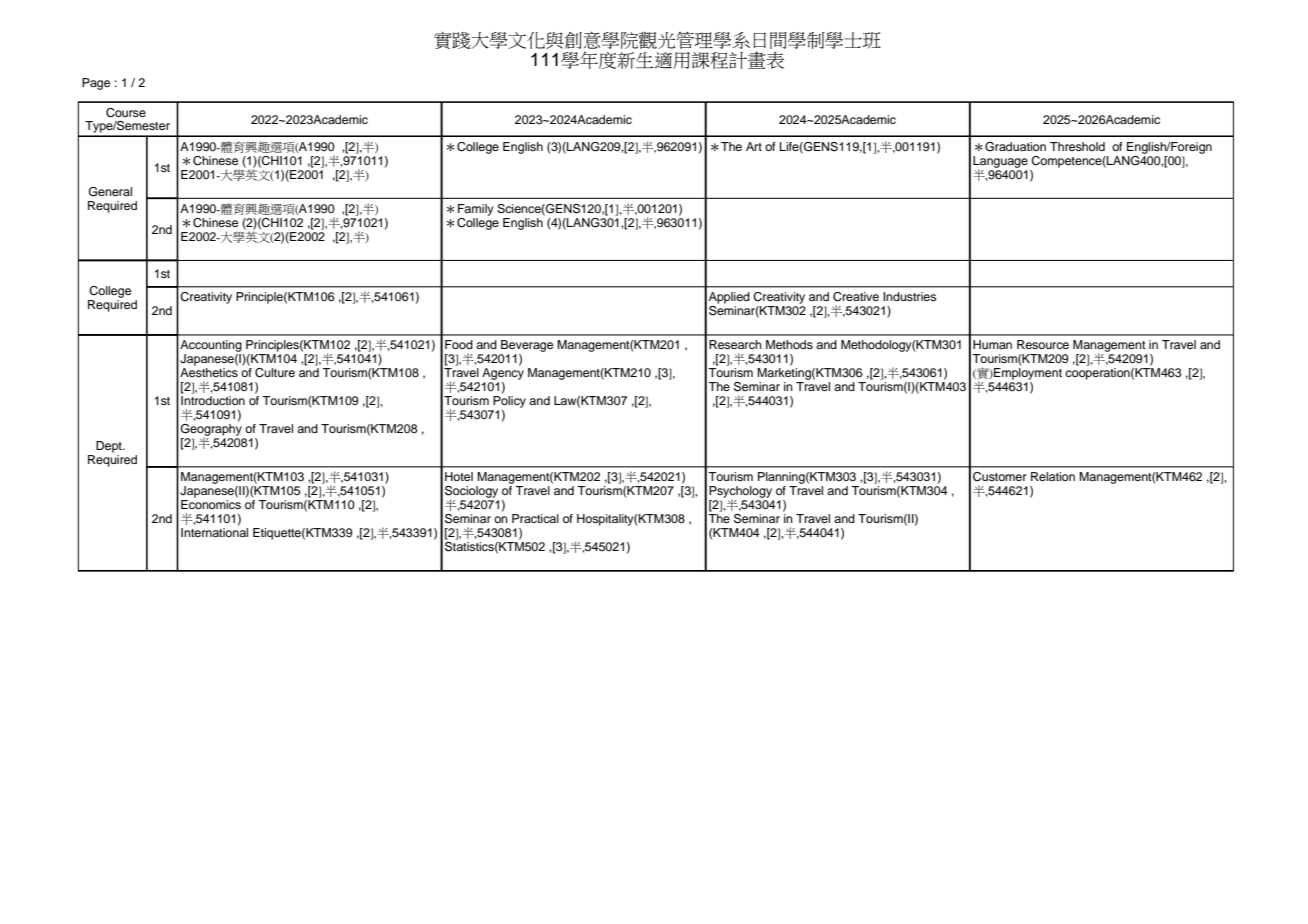 The height and width of the image is (924, 1308). I want to click on International, so click(214, 532).
